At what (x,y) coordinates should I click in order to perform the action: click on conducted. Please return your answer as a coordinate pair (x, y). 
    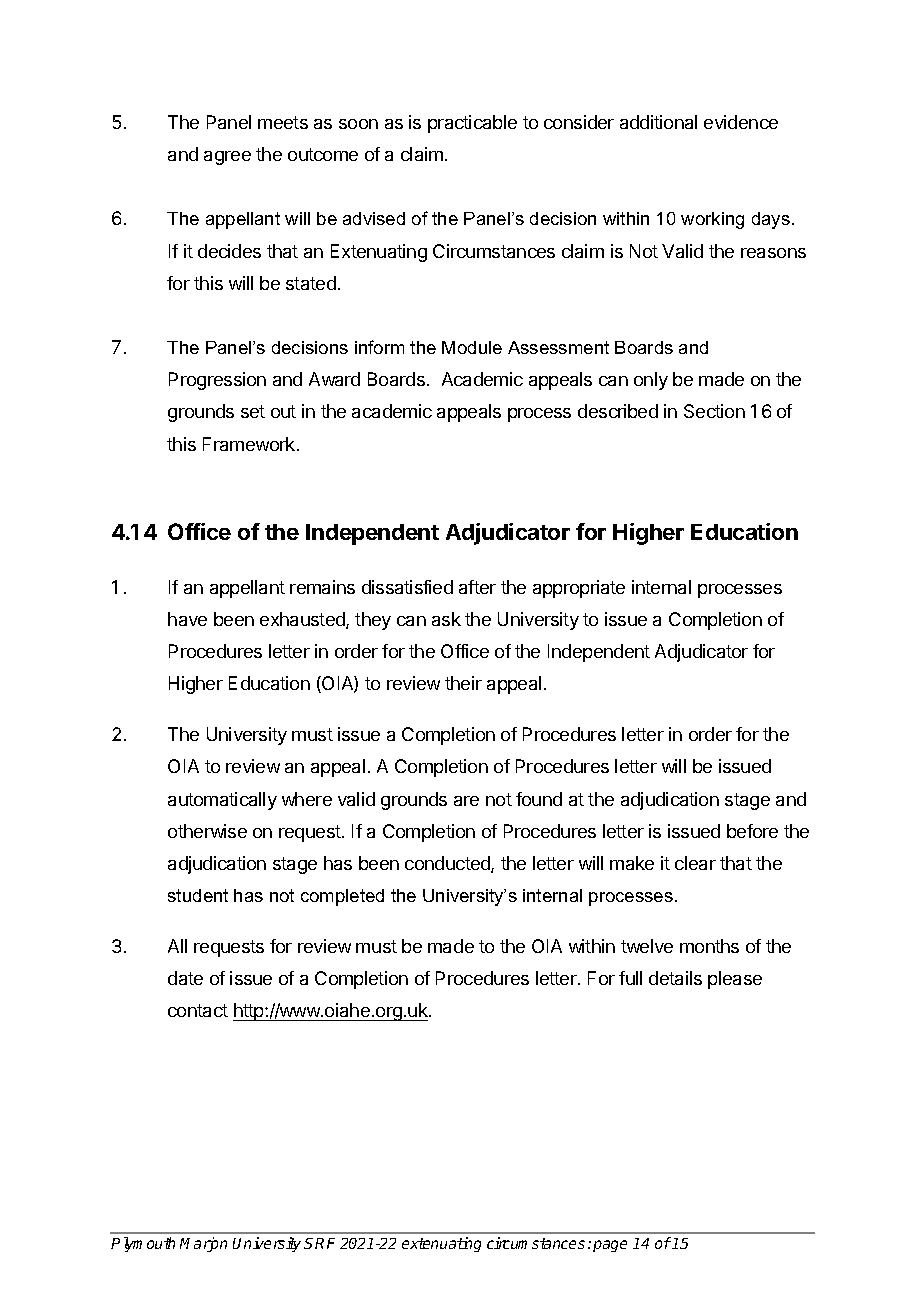
    Looking at the image, I should click on (448, 864).
